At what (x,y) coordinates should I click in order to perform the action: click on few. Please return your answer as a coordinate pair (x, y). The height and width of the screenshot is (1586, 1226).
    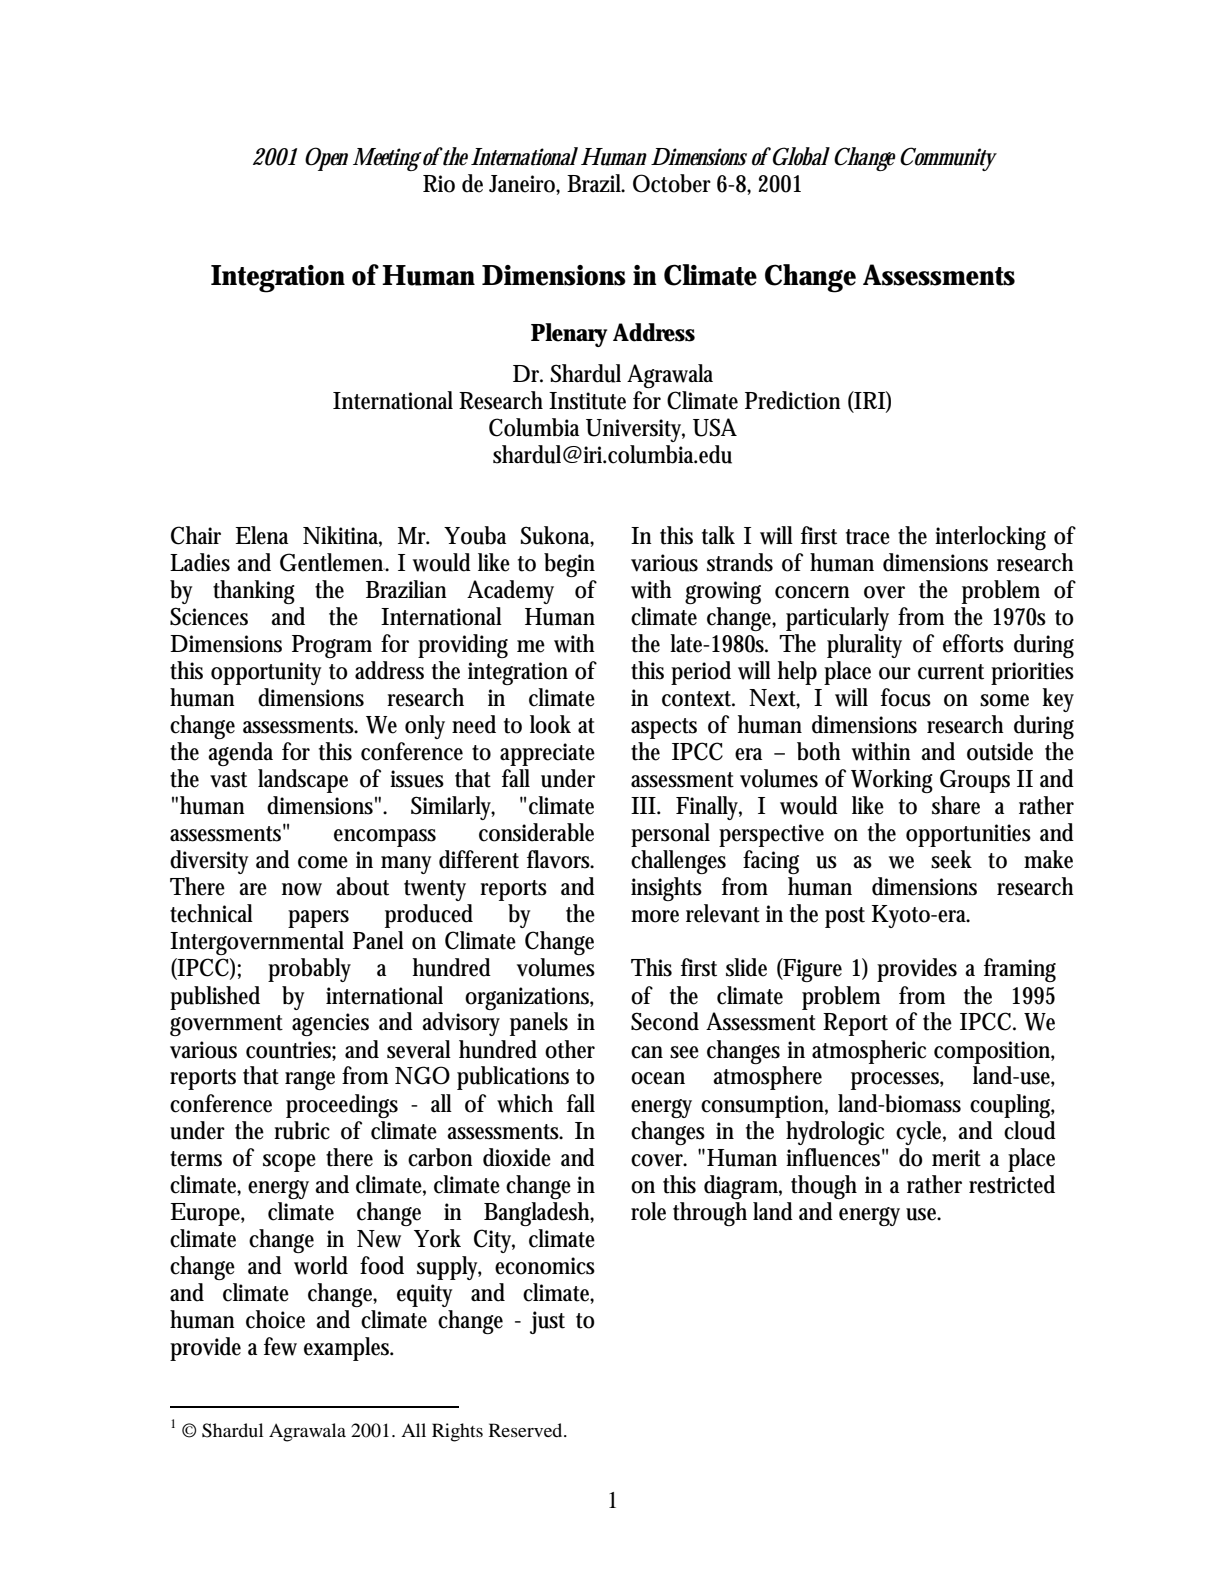
    Looking at the image, I should click on (280, 1346).
